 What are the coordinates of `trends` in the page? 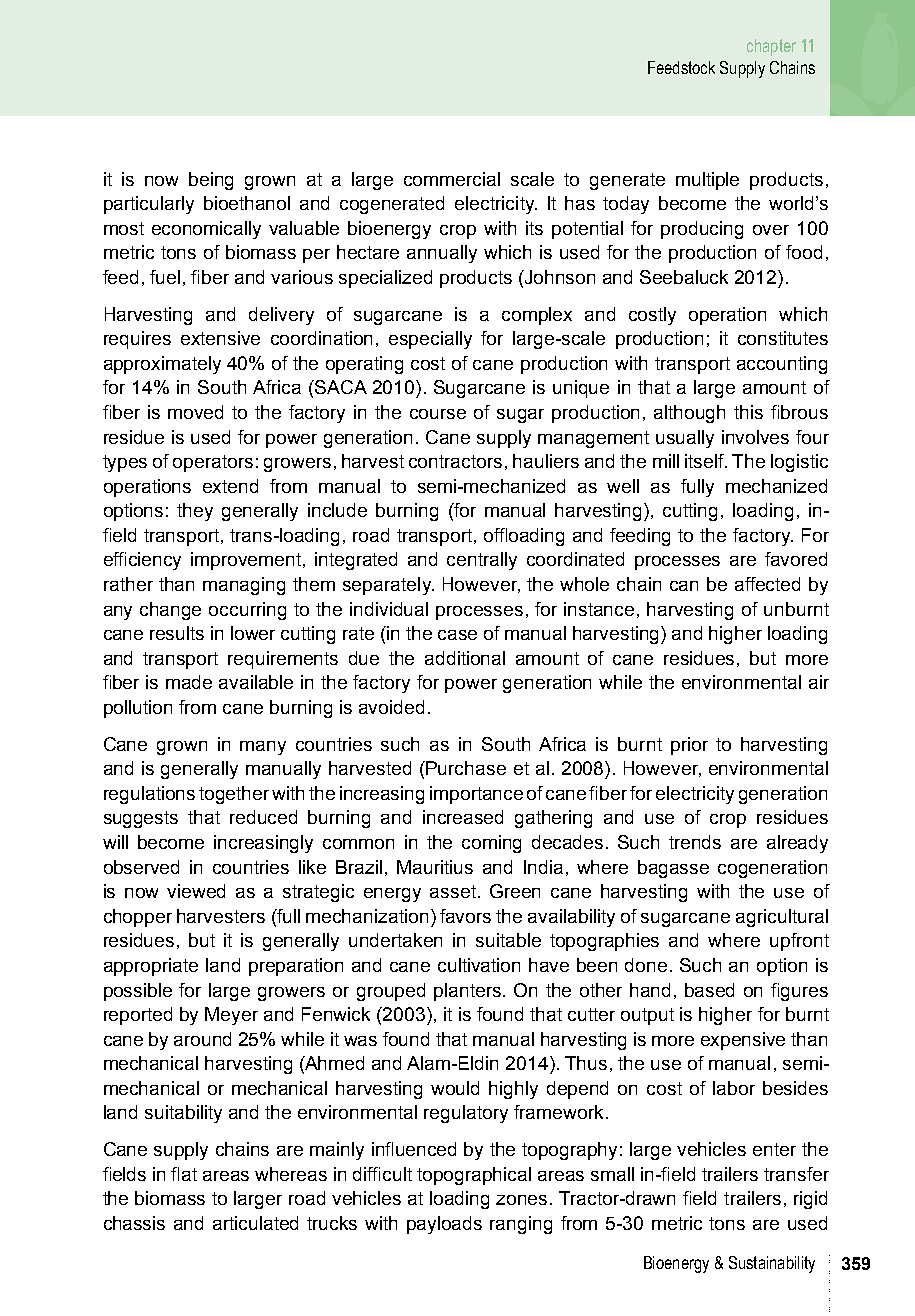 It's located at (695, 842).
